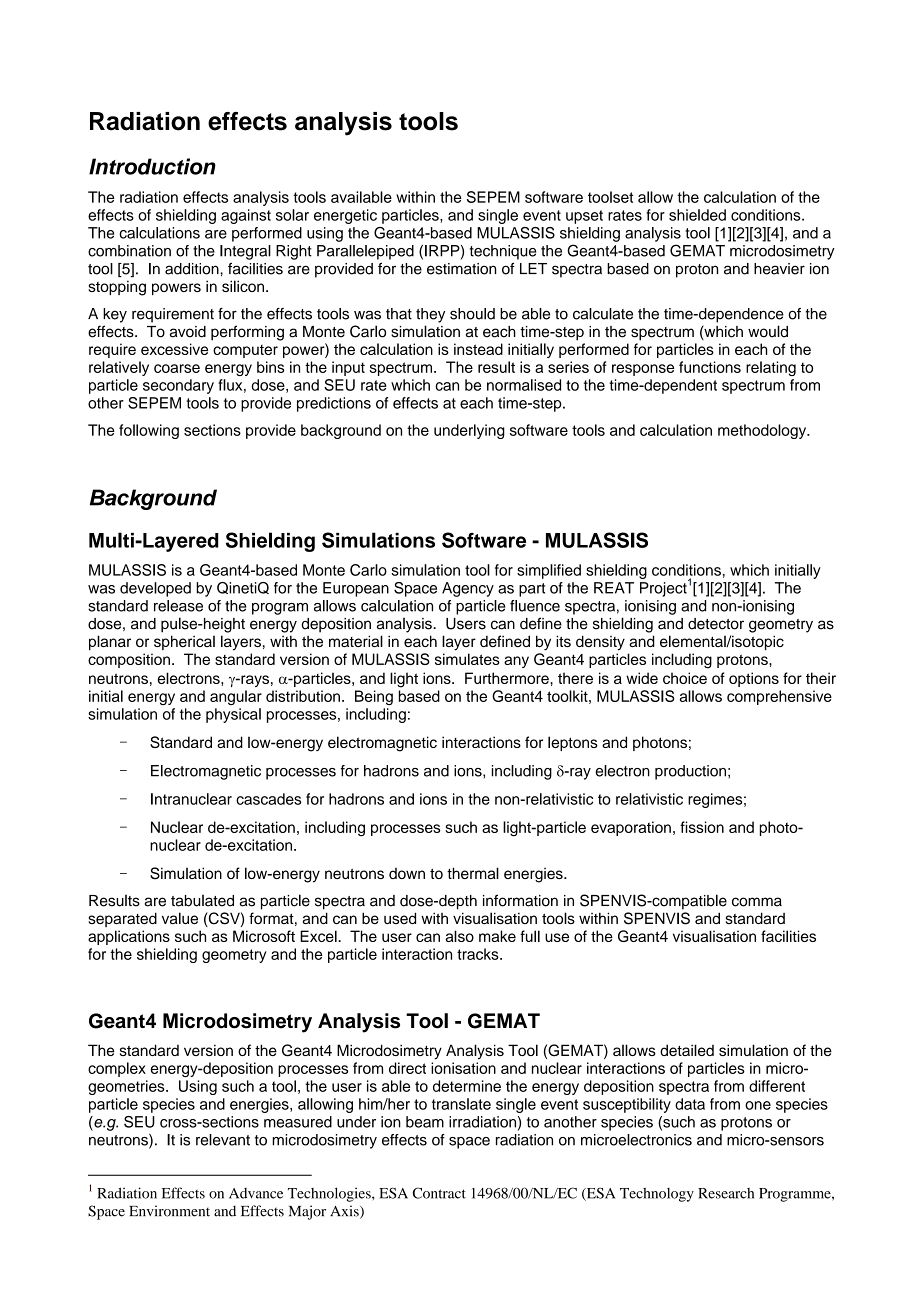  What do you see at coordinates (246, 216) in the screenshot?
I see `against` at bounding box center [246, 216].
